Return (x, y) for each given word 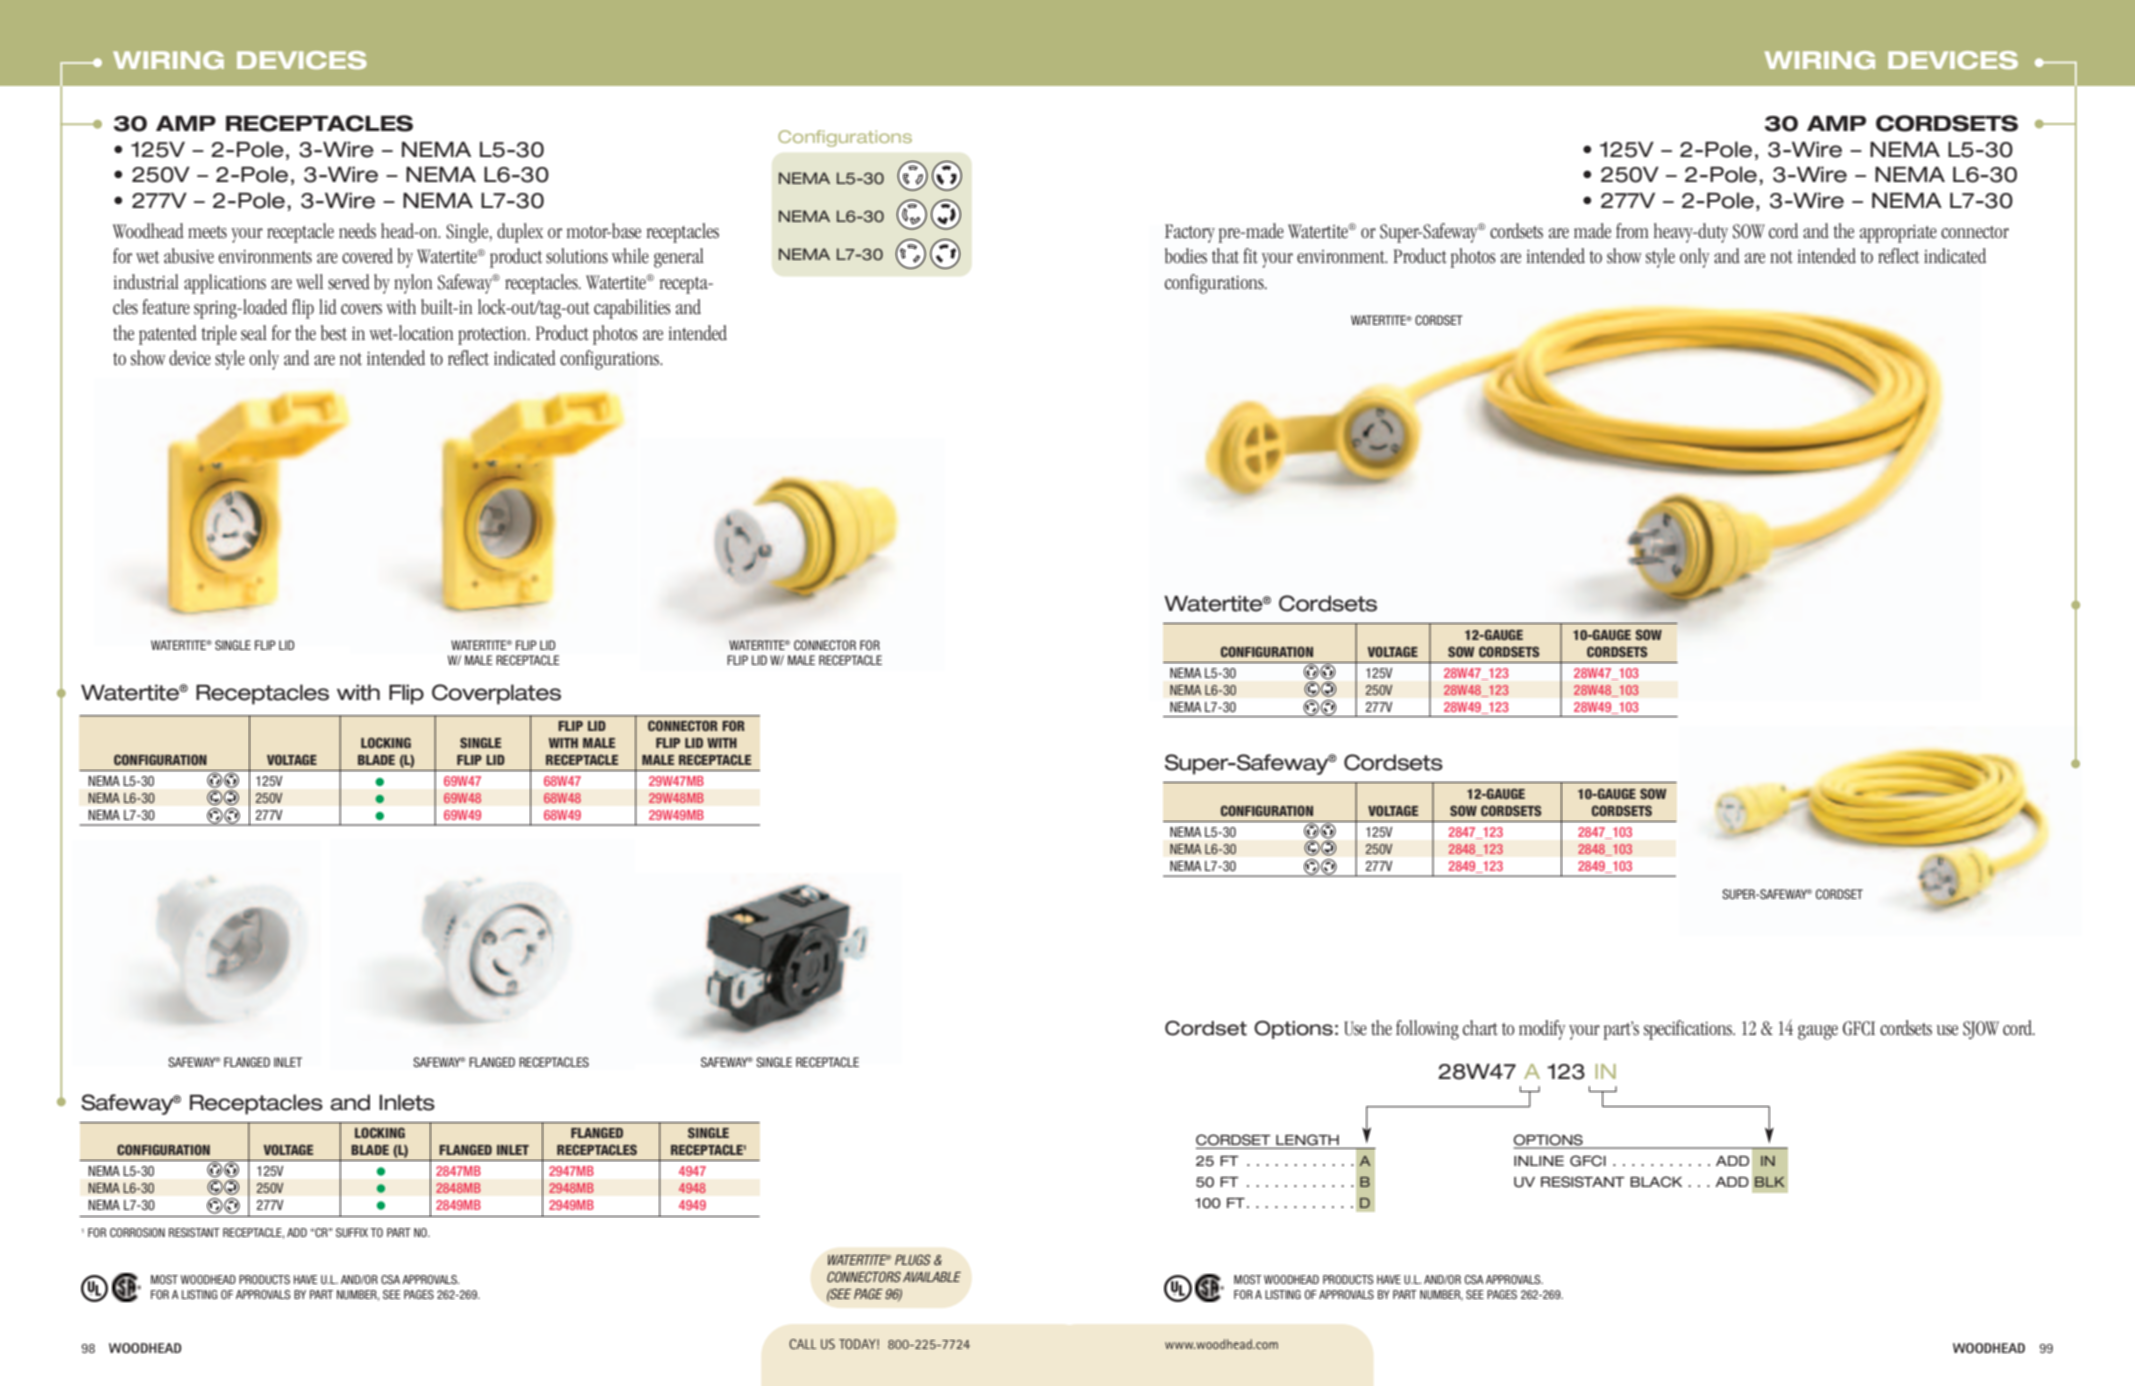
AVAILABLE (932, 1277)
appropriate (1898, 233)
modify (1542, 1030)
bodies (1186, 256)
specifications (1689, 1030)
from (1632, 230)
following (1427, 1030)
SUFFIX (352, 1232)
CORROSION (137, 1232)
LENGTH (1307, 1140)
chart (1480, 1028)
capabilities (632, 309)
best (334, 333)
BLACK (1656, 1182)
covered (367, 256)
